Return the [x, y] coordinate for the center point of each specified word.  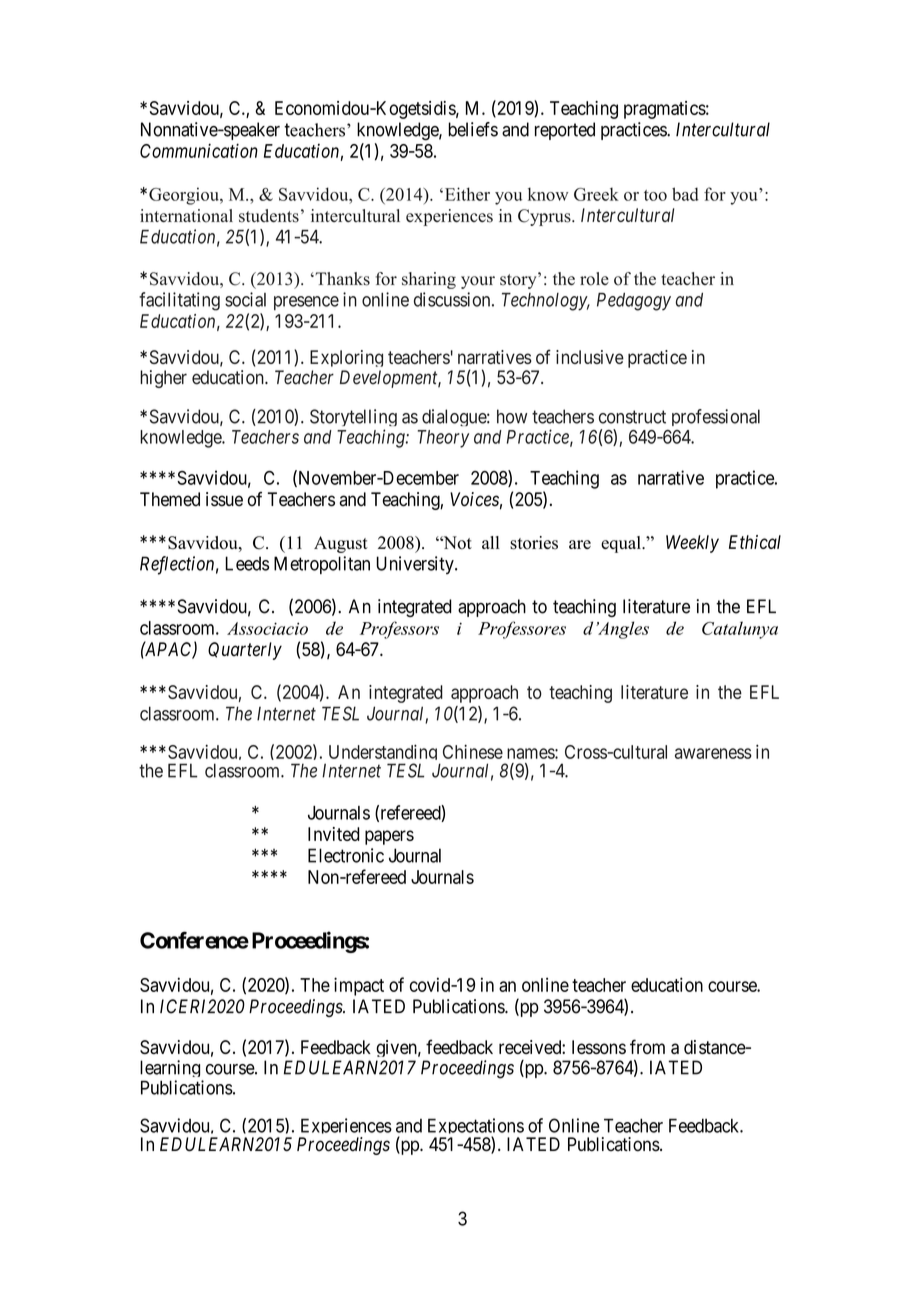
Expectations [476, 1128]
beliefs [473, 129]
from [647, 1046]
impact [359, 986]
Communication [199, 150]
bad [685, 194]
